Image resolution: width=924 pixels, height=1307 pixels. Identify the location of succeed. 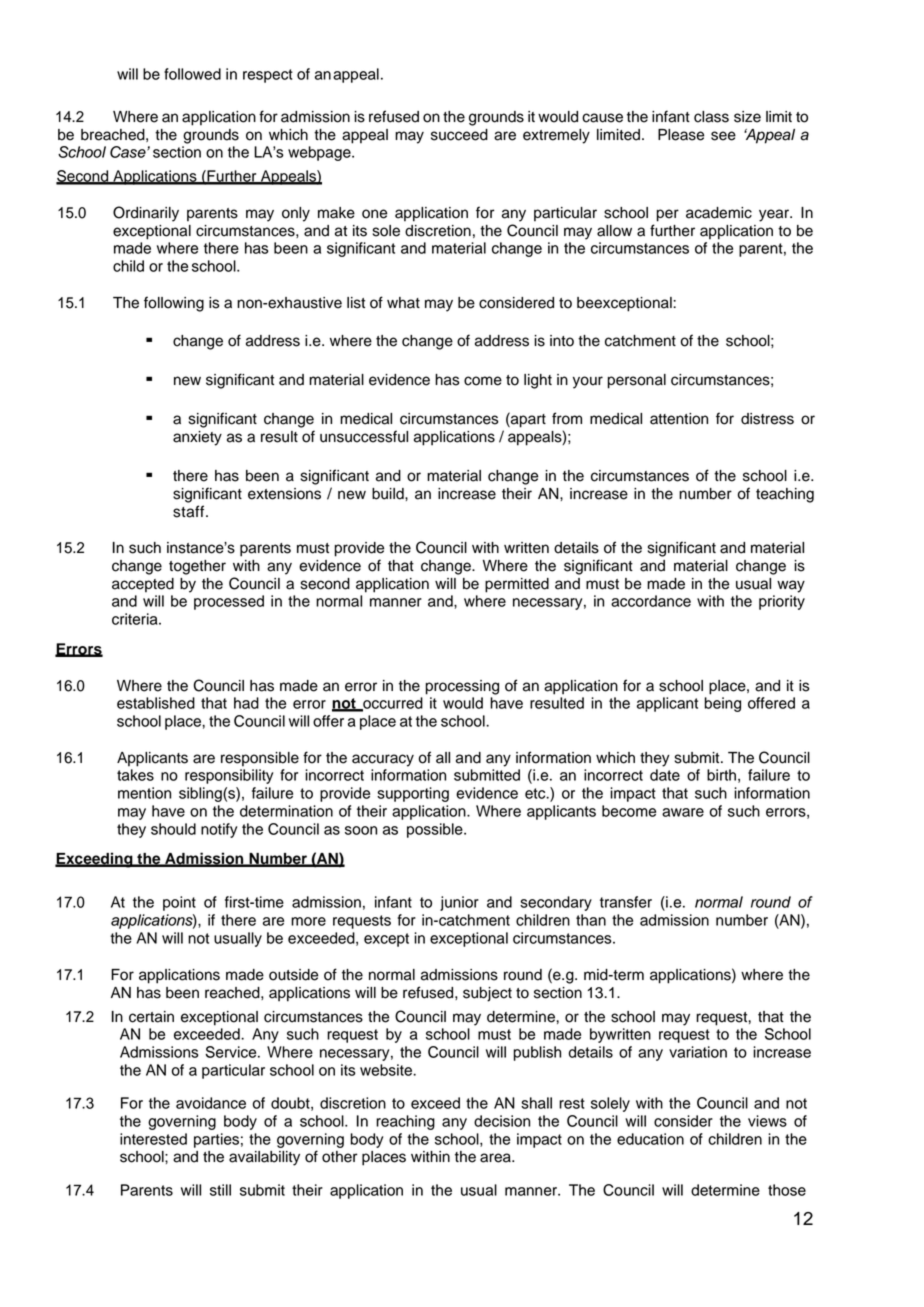
(459, 135).
